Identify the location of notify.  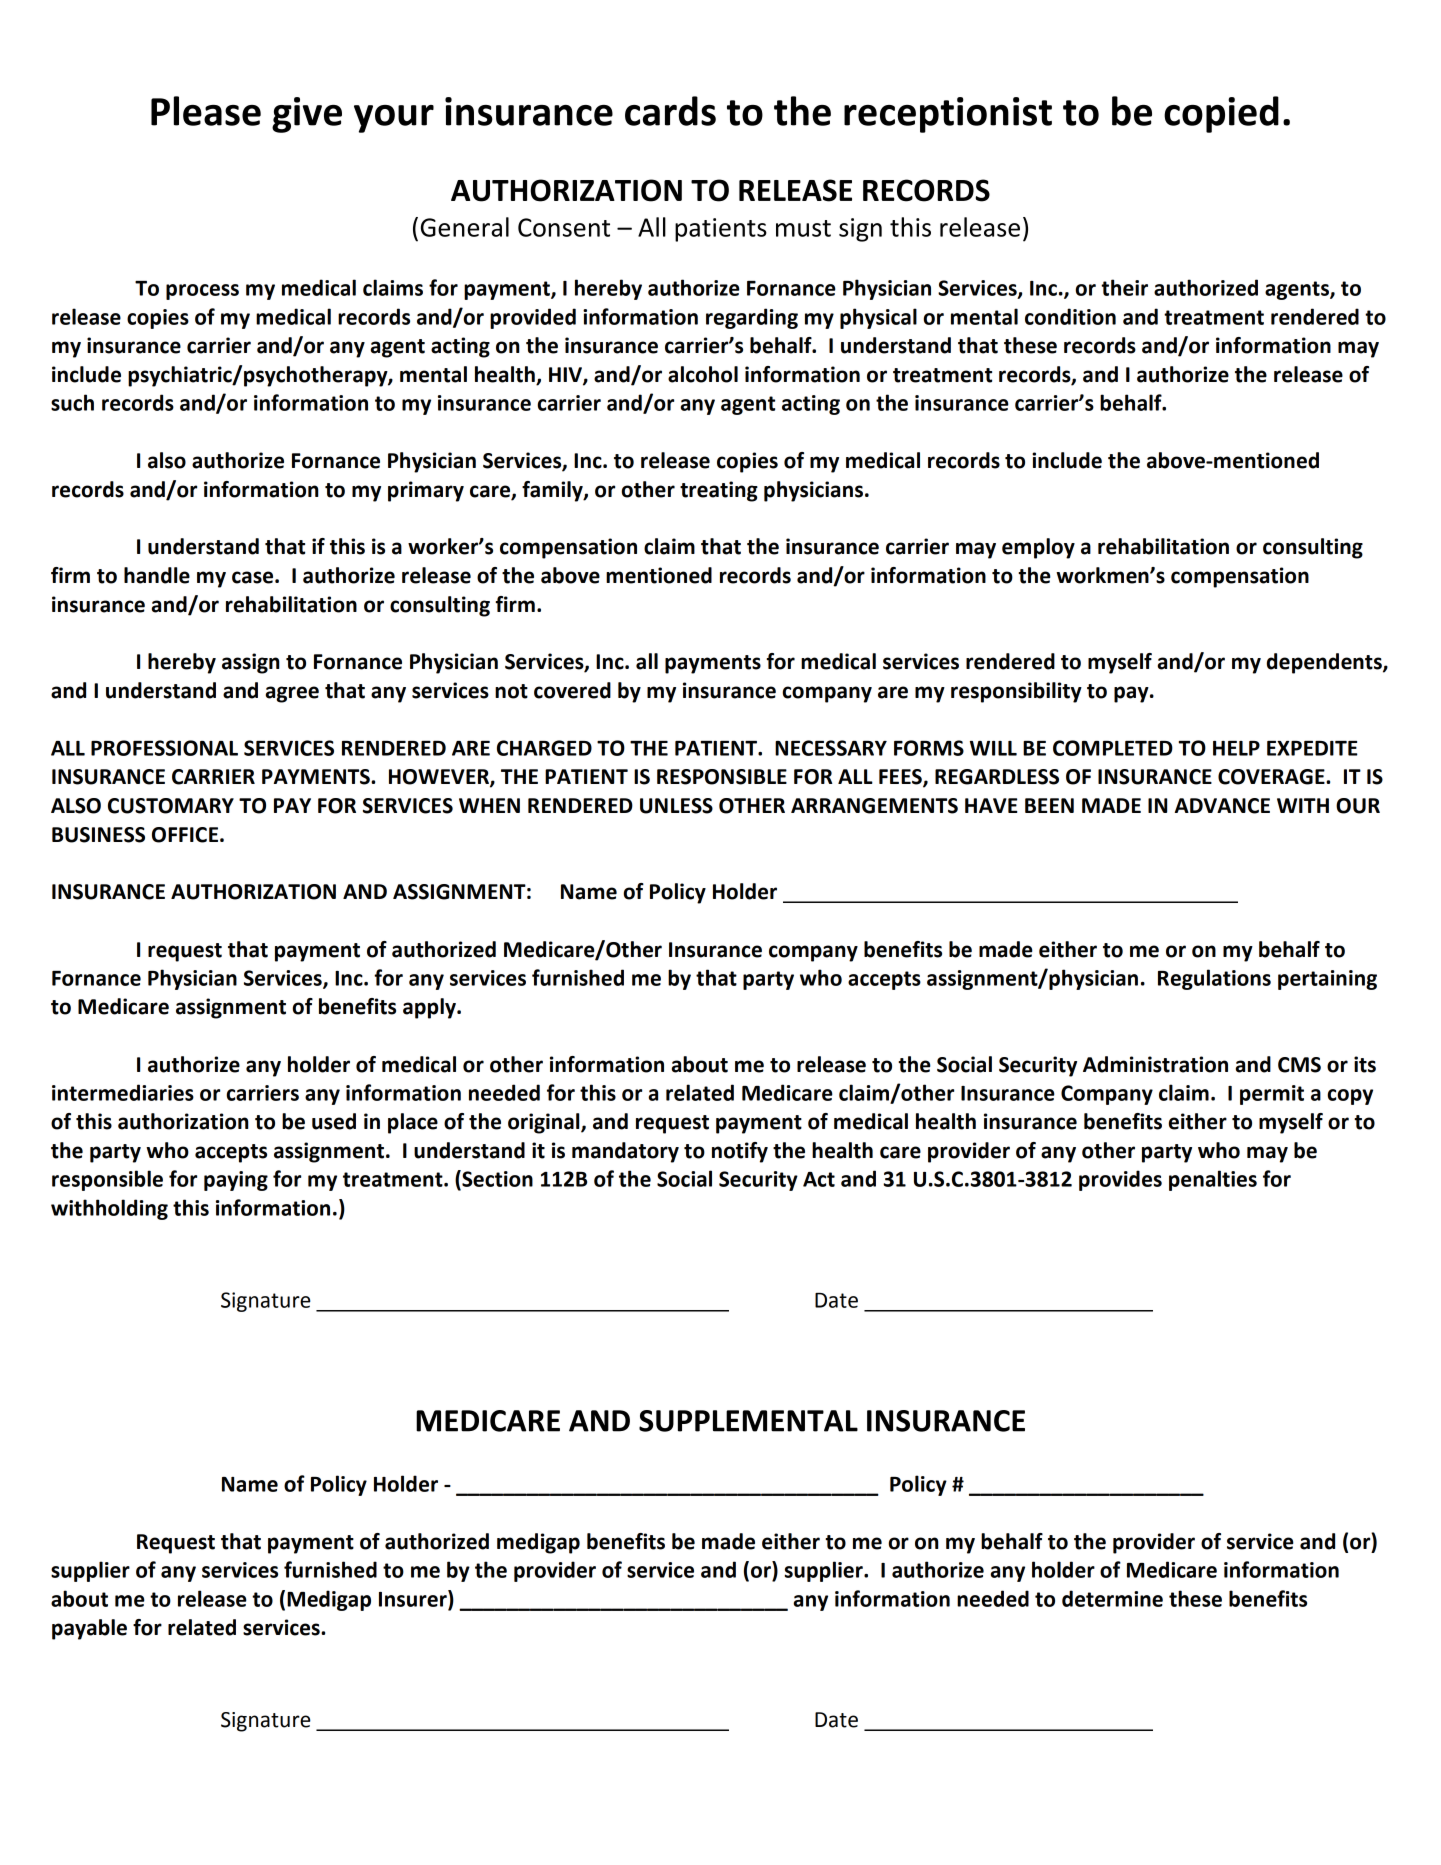
(740, 1152).
